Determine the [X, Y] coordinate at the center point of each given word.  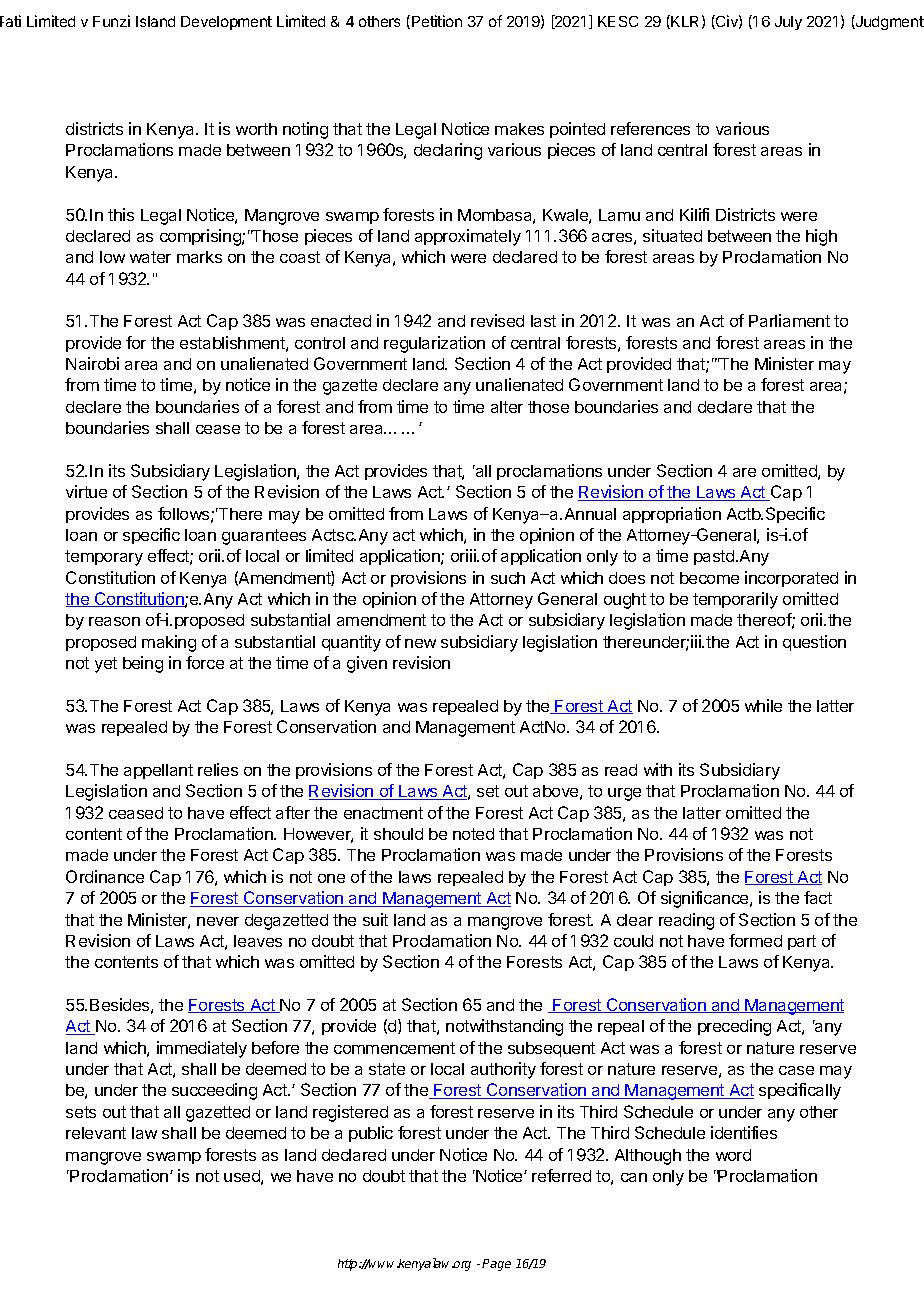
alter [507, 407]
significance [706, 899]
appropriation [672, 515]
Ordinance [105, 876]
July [788, 23]
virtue [86, 491]
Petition [437, 21]
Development [226, 23]
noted [473, 834]
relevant [96, 1133]
